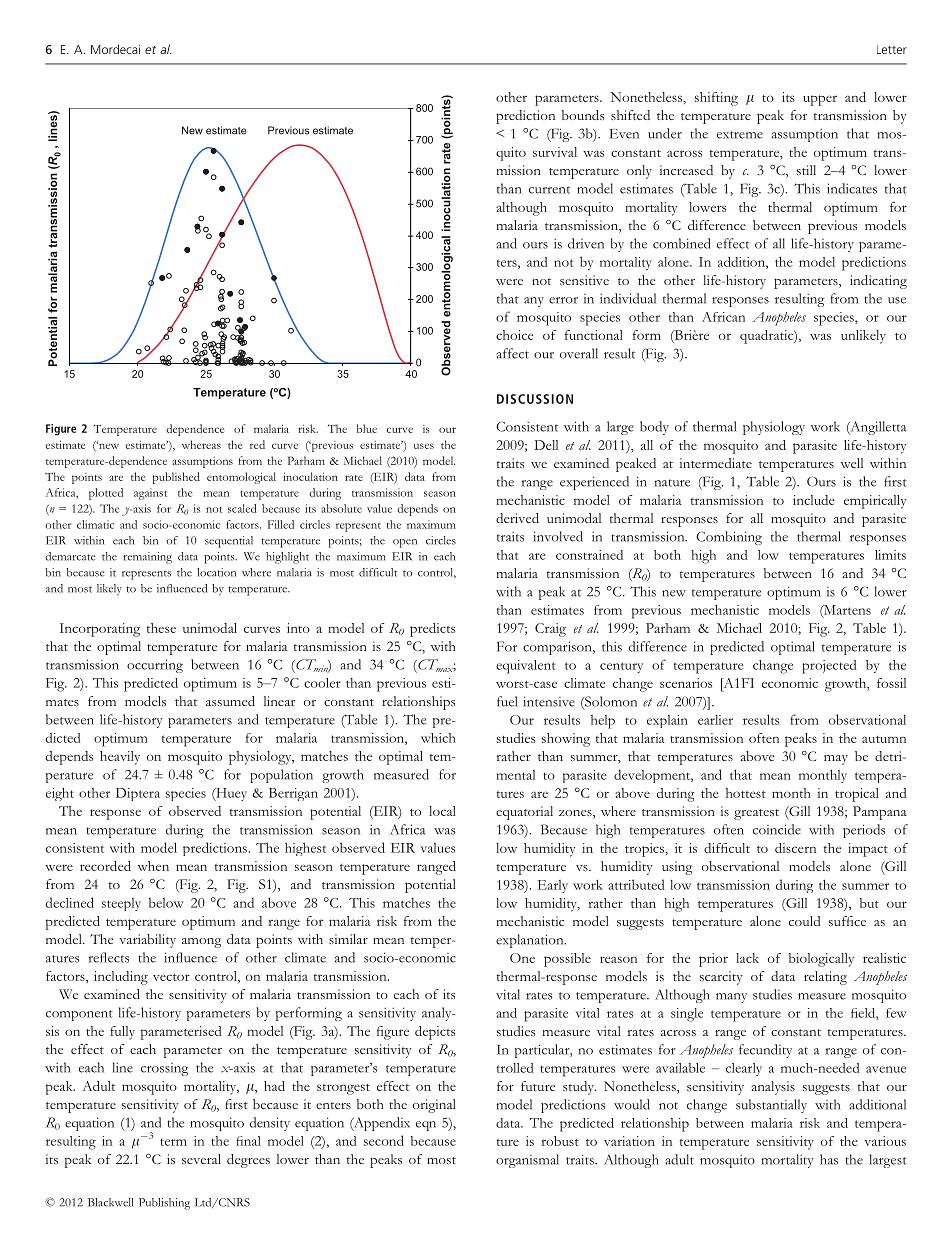 The height and width of the image is (1251, 952). Describe the element at coordinates (201, 1159) in the image. I see `several` at that location.
